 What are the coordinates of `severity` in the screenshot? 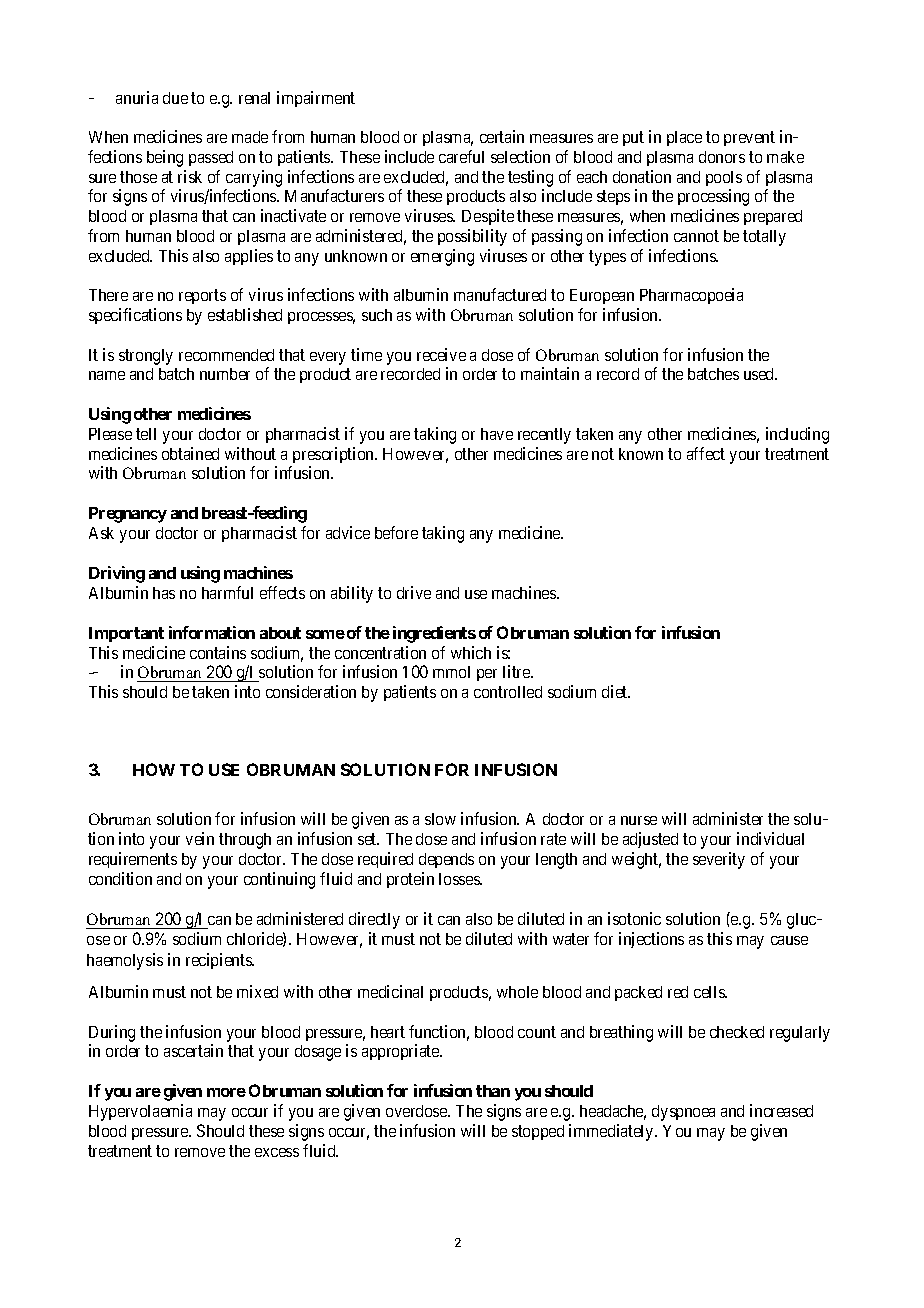 It's located at (719, 860).
